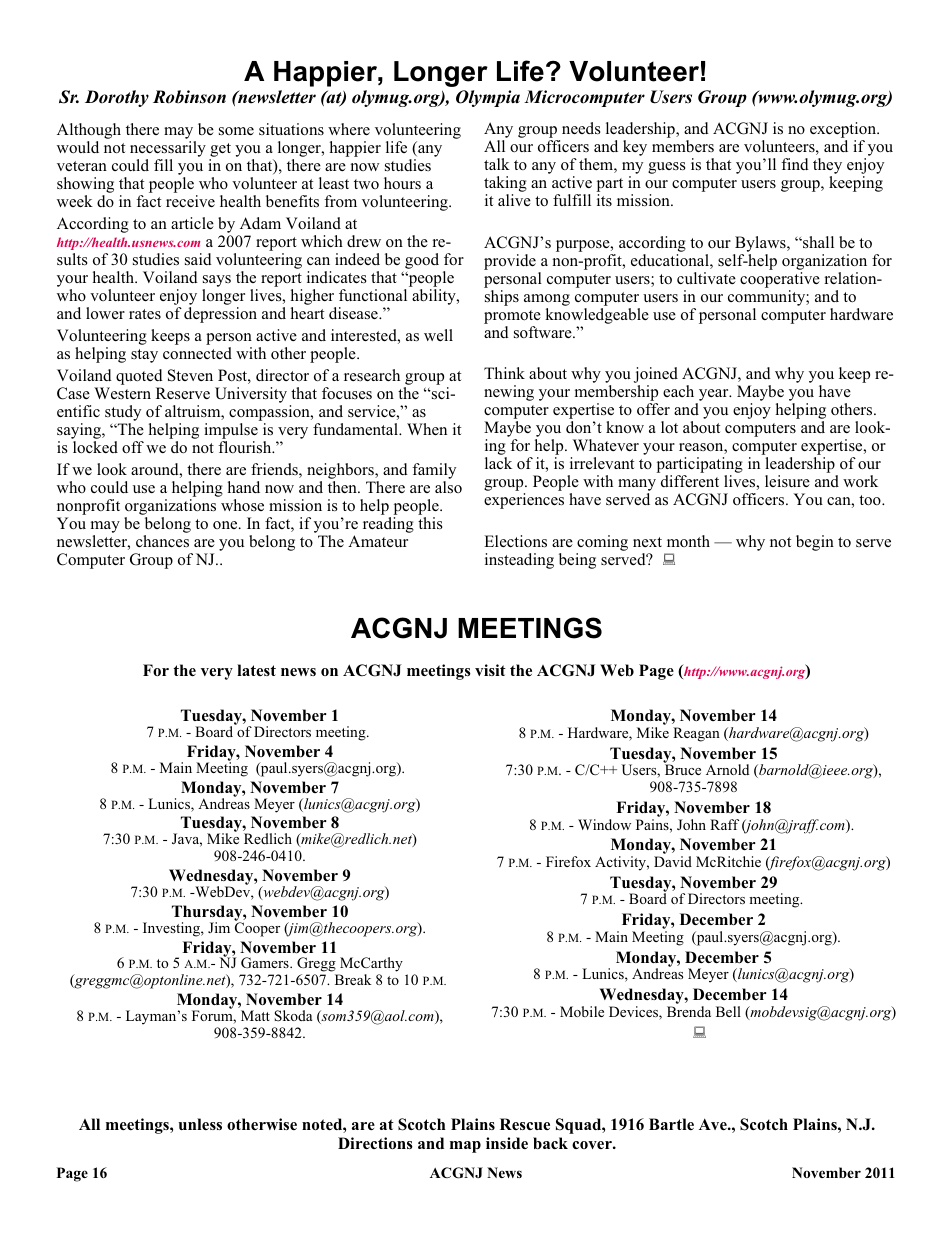  What do you see at coordinates (490, 670) in the document?
I see `visit` at bounding box center [490, 670].
